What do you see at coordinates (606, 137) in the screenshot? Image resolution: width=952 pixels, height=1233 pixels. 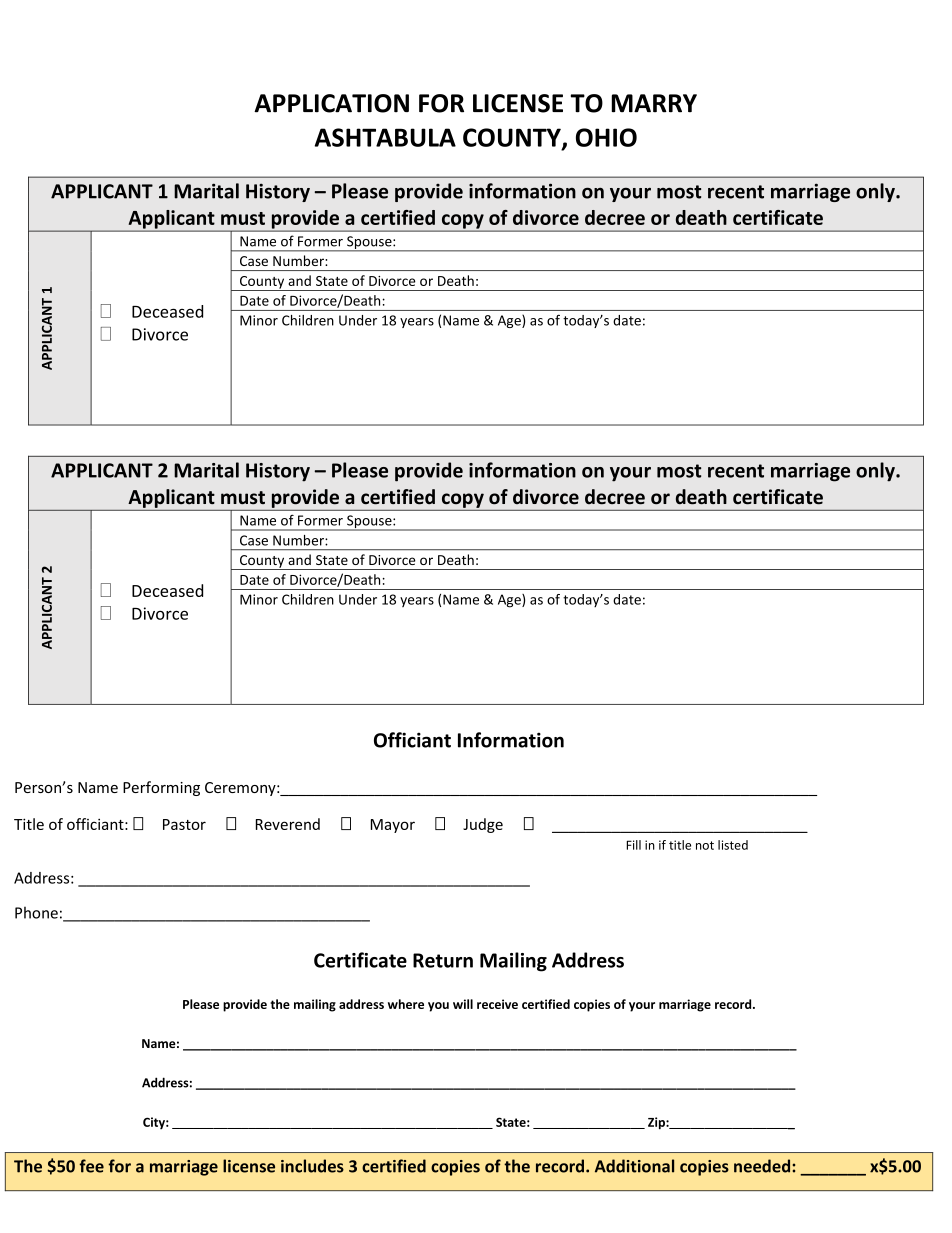 I see `OHIO` at bounding box center [606, 137].
